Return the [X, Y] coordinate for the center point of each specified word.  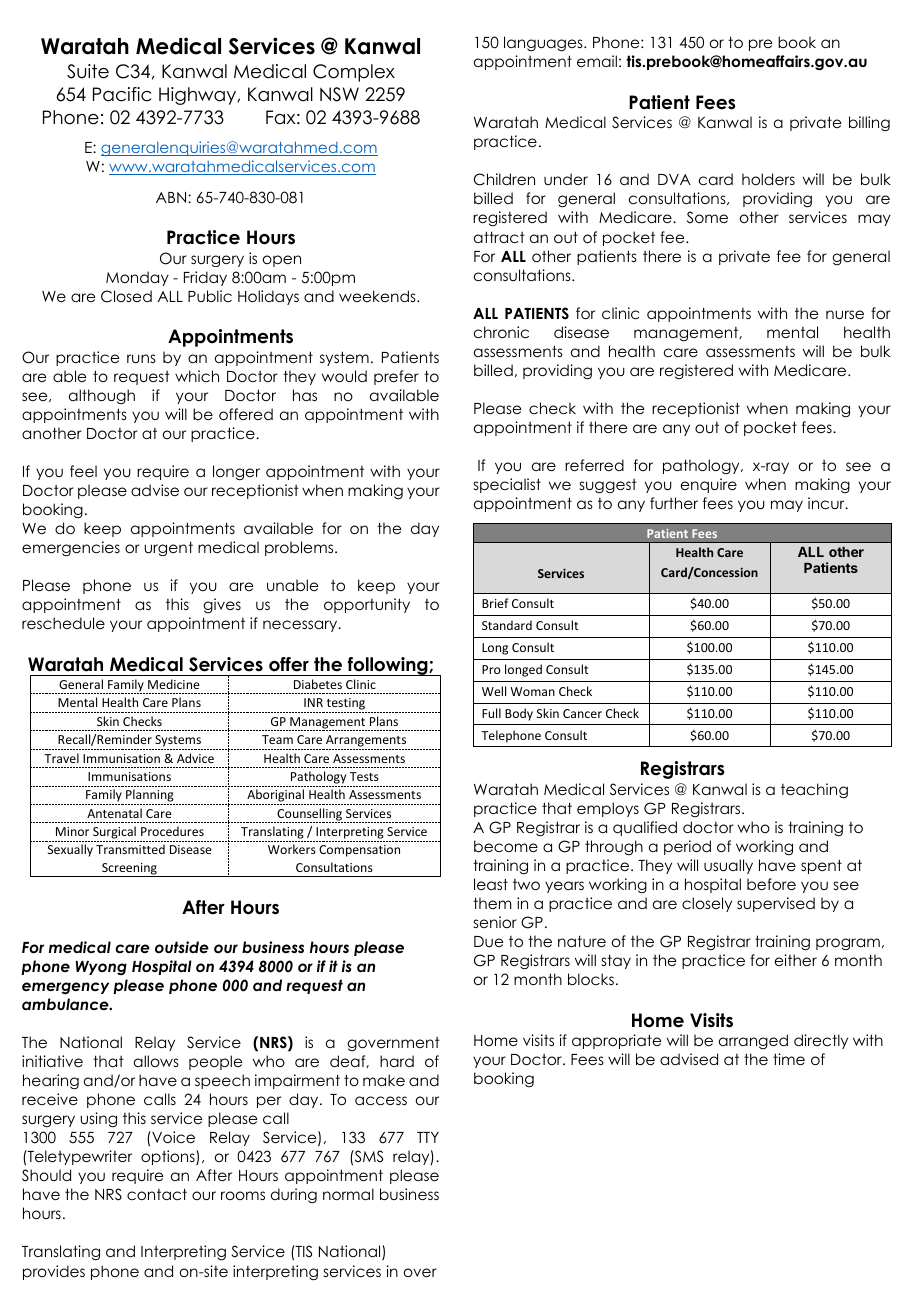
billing [869, 124]
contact [157, 1194]
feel [83, 471]
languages [544, 44]
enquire [709, 485]
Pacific [122, 94]
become [506, 846]
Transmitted [130, 849]
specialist [507, 485]
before [771, 884]
